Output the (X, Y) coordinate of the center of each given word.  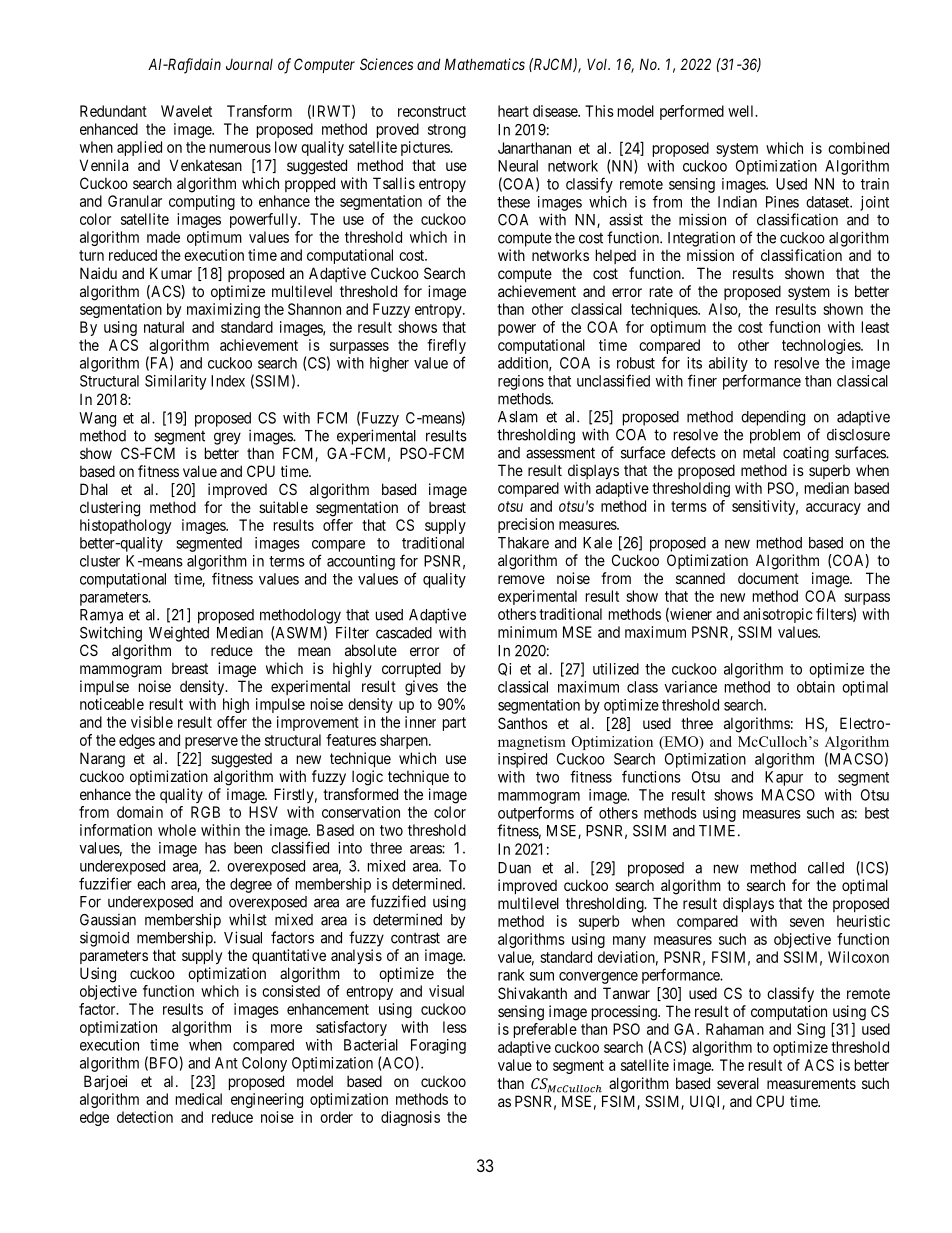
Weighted (179, 634)
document (768, 578)
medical (199, 1099)
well (742, 111)
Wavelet (186, 111)
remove (521, 579)
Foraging (438, 1046)
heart (513, 111)
